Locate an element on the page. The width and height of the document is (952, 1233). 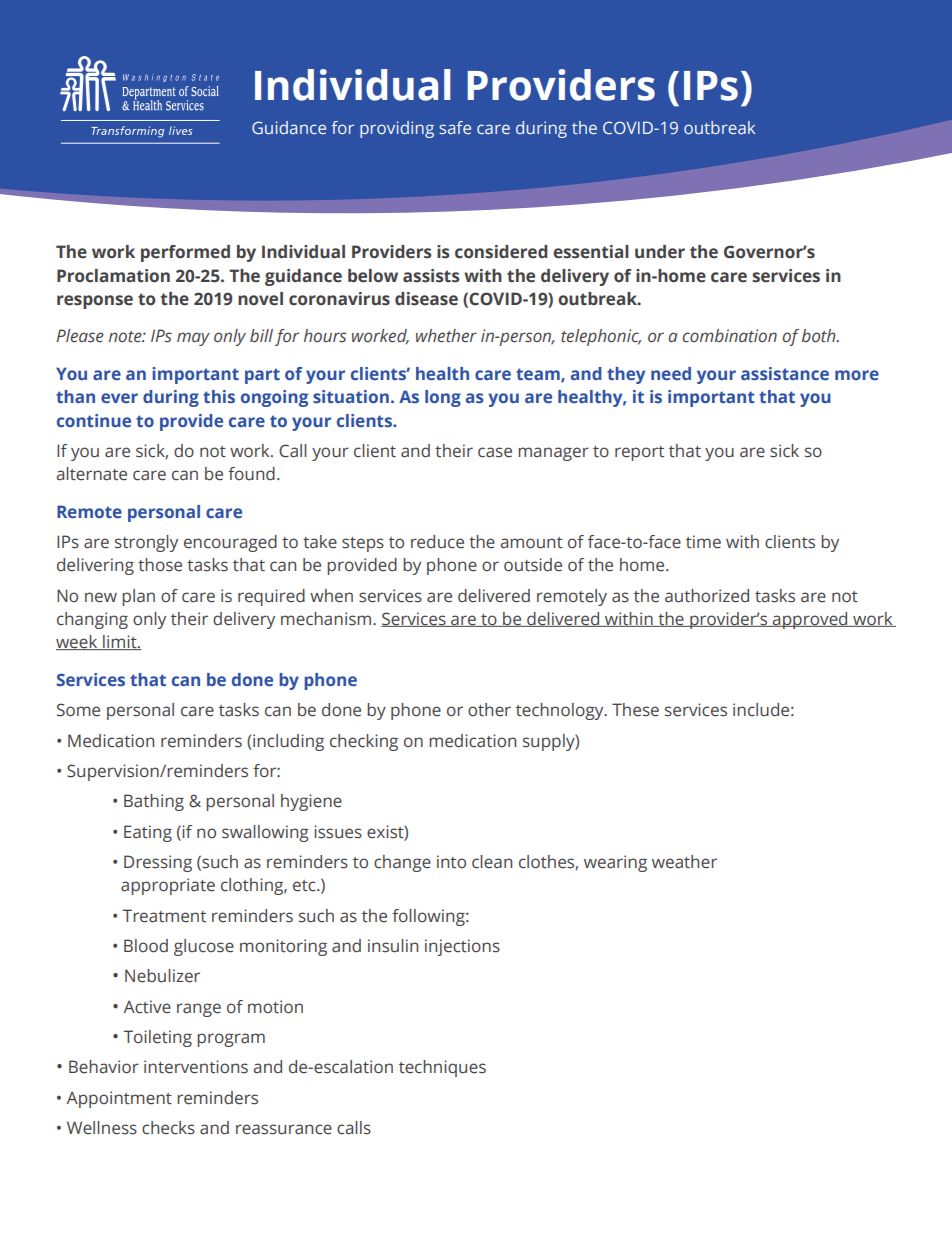
Dressing is located at coordinates (158, 863).
